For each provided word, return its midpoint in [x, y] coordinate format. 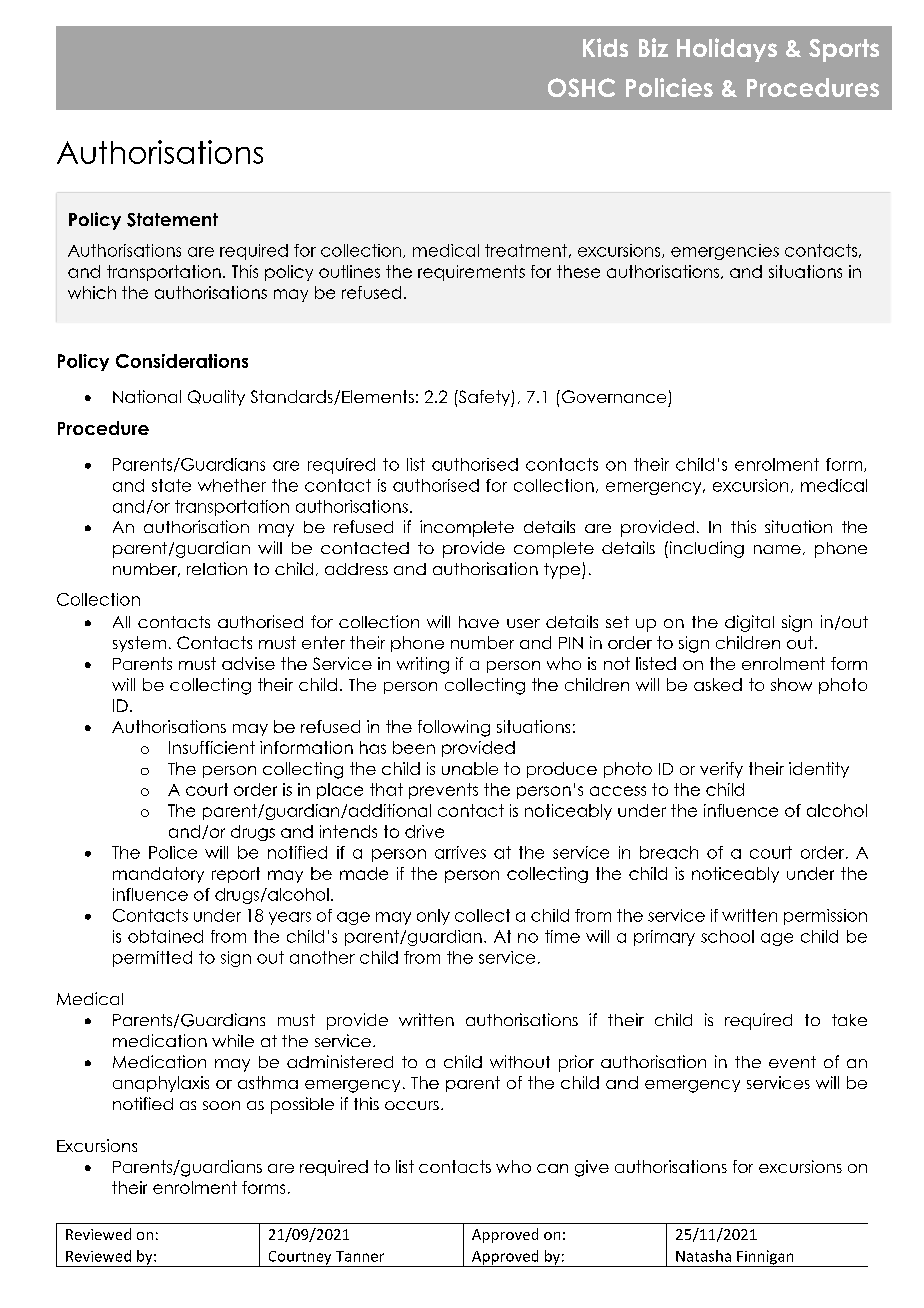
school [727, 936]
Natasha [703, 1256]
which [92, 292]
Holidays [727, 50]
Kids [605, 47]
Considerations [182, 361]
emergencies [725, 252]
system [139, 644]
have [479, 622]
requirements [471, 273]
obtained [165, 936]
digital [749, 623]
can [552, 1168]
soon [221, 1105]
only [433, 917]
